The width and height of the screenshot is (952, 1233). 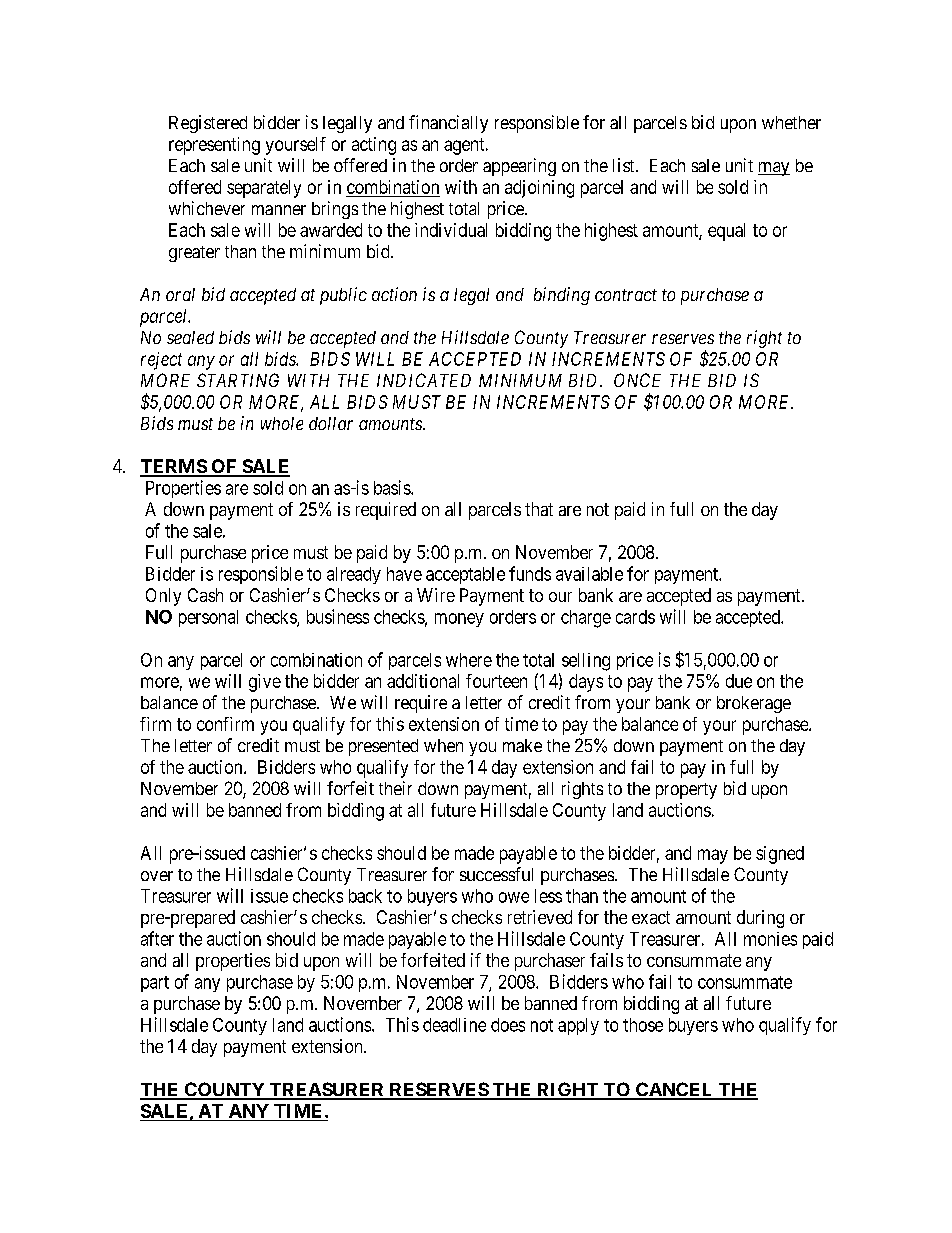 What do you see at coordinates (155, 984) in the screenshot?
I see `part` at bounding box center [155, 984].
